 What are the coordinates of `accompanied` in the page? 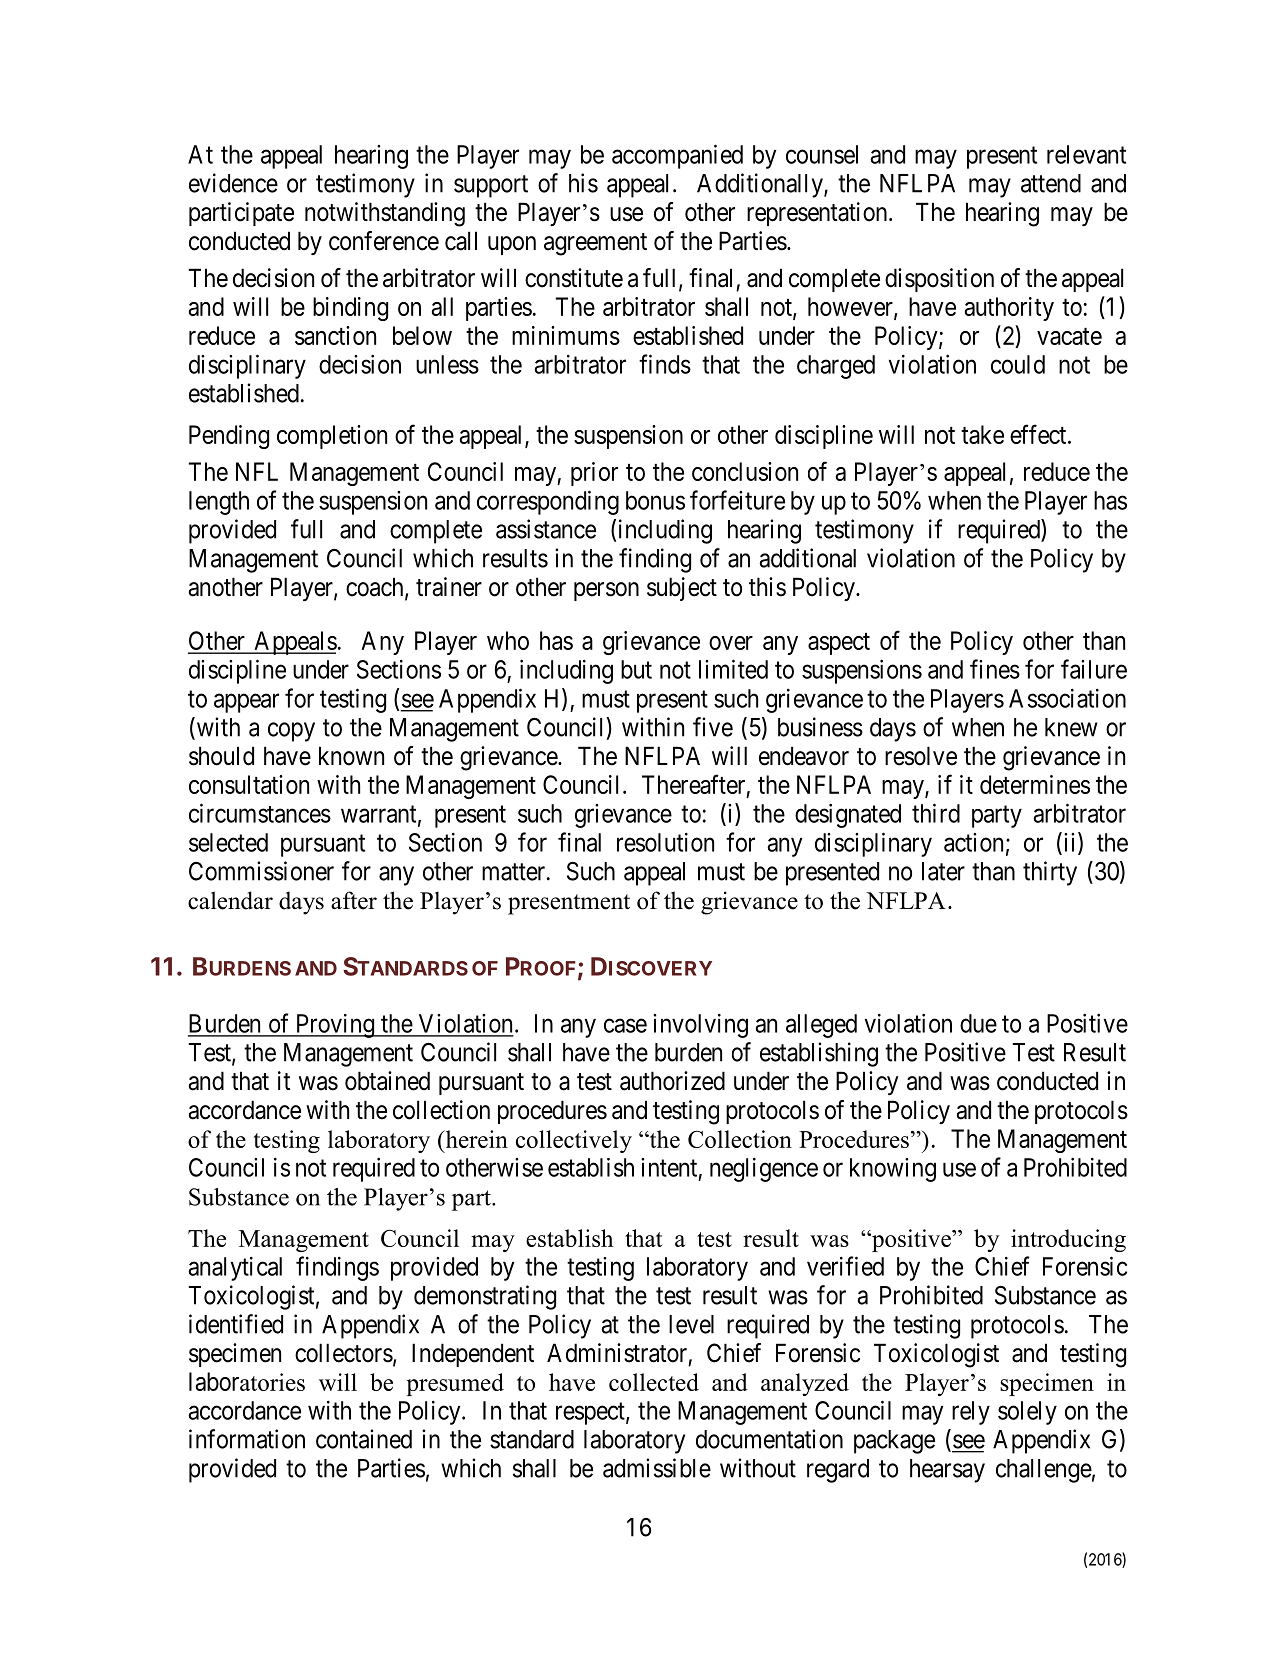 It's located at (677, 156).
